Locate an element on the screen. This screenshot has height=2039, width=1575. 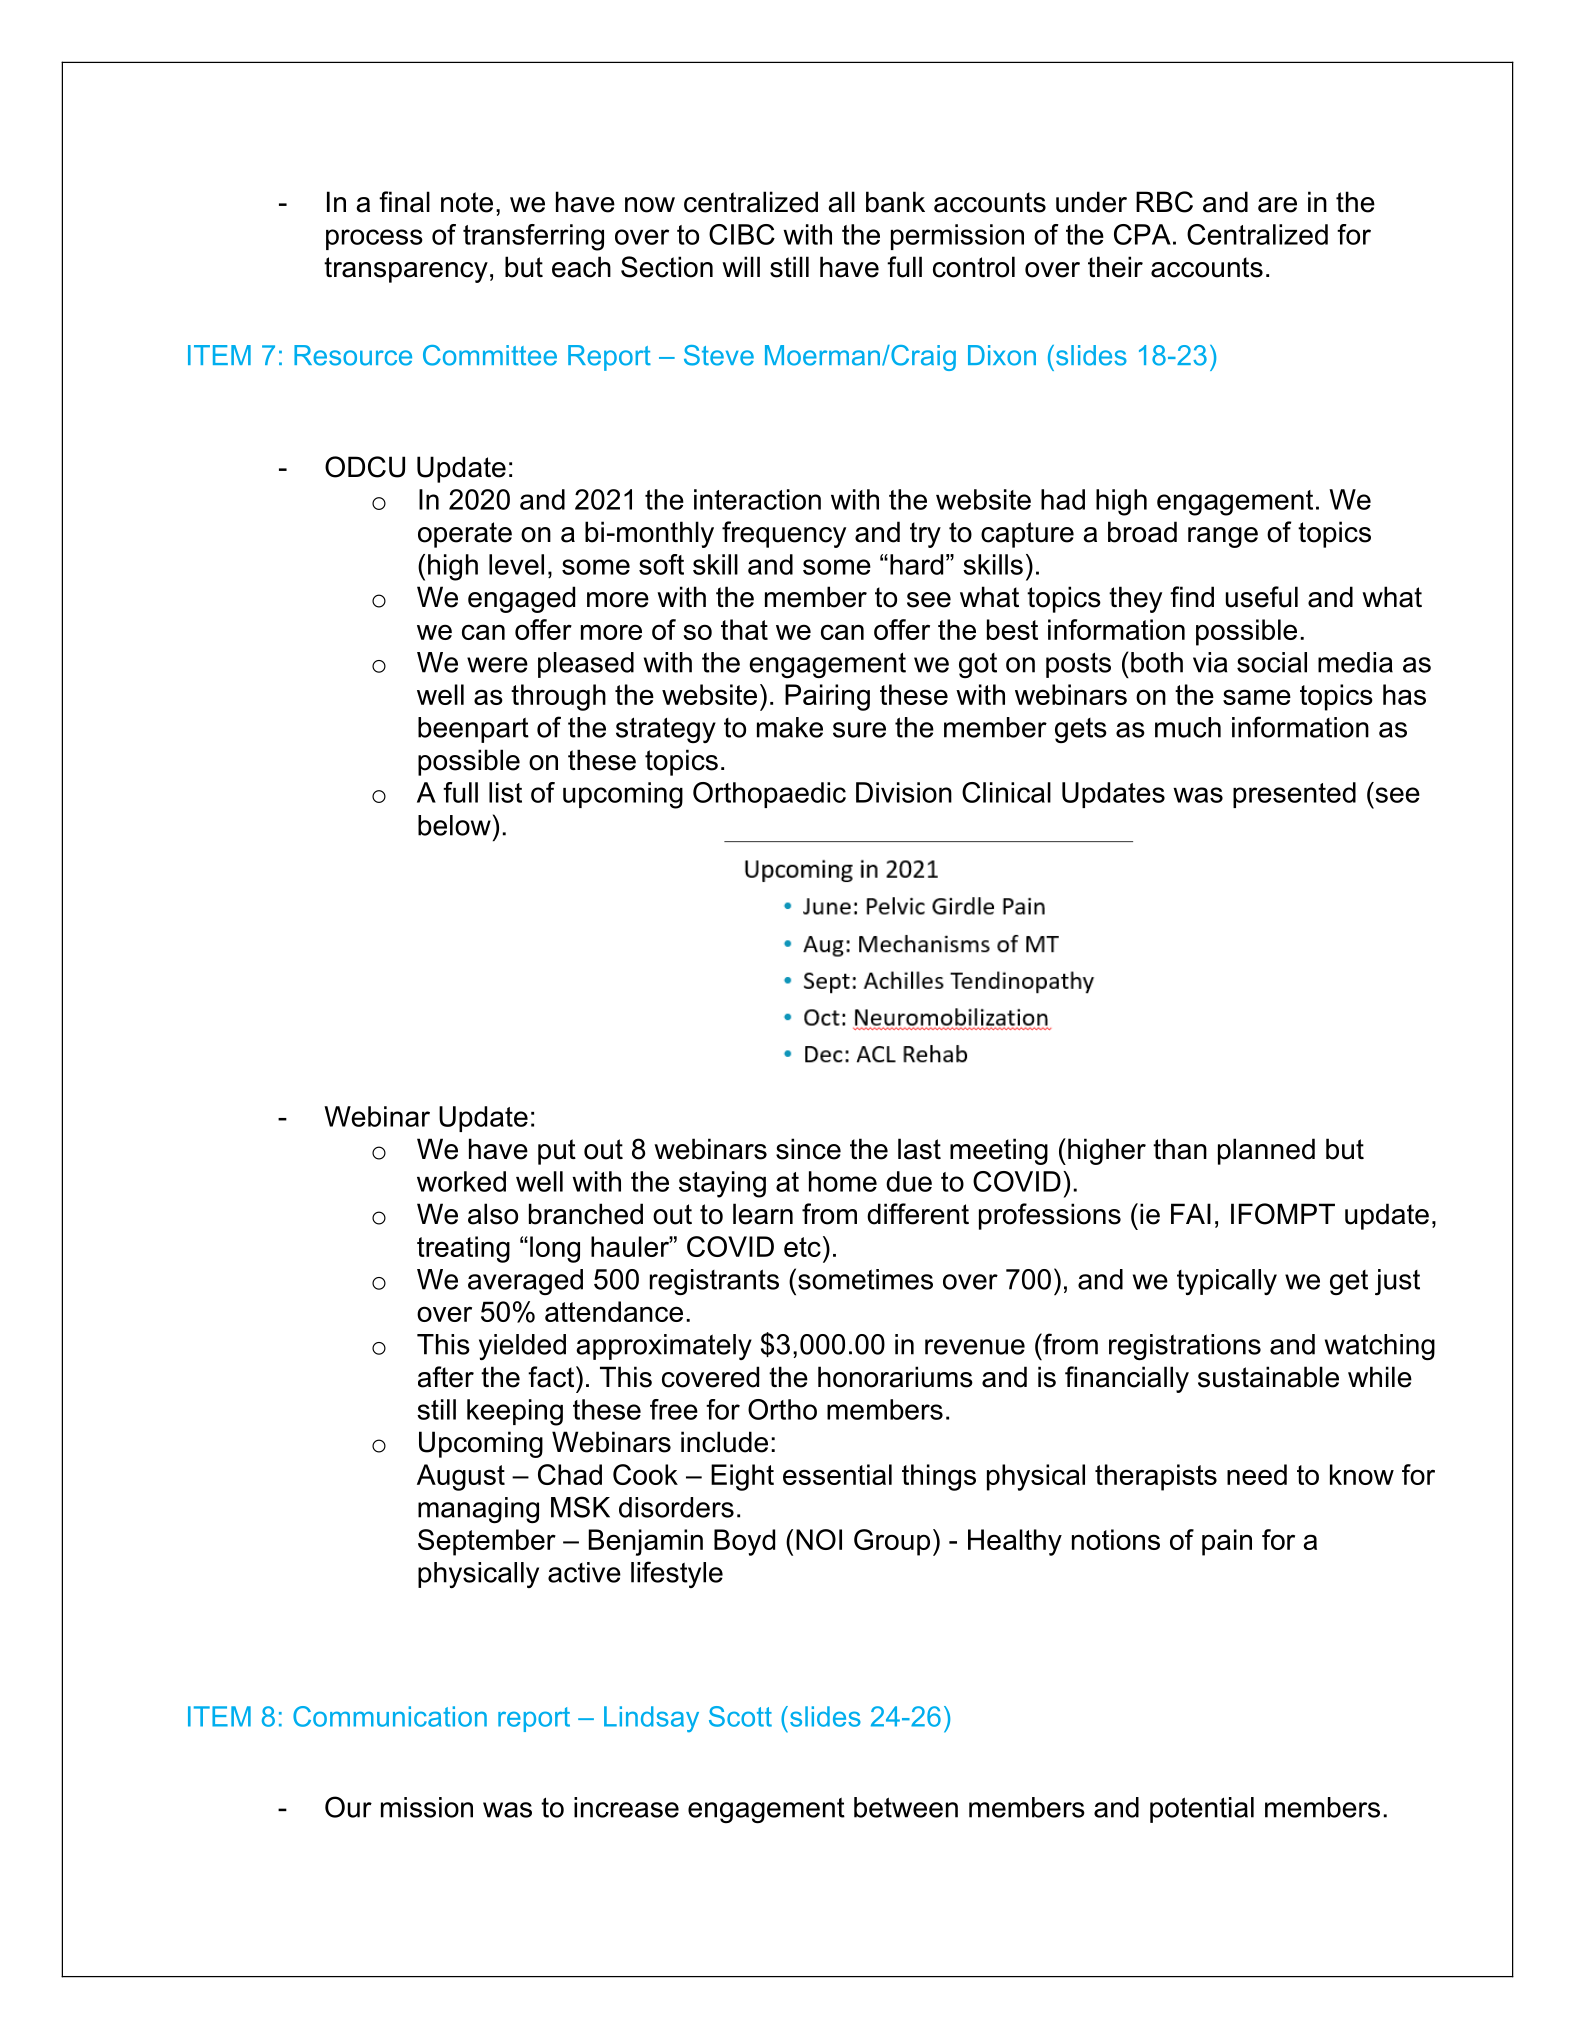
transferring is located at coordinates (533, 237).
